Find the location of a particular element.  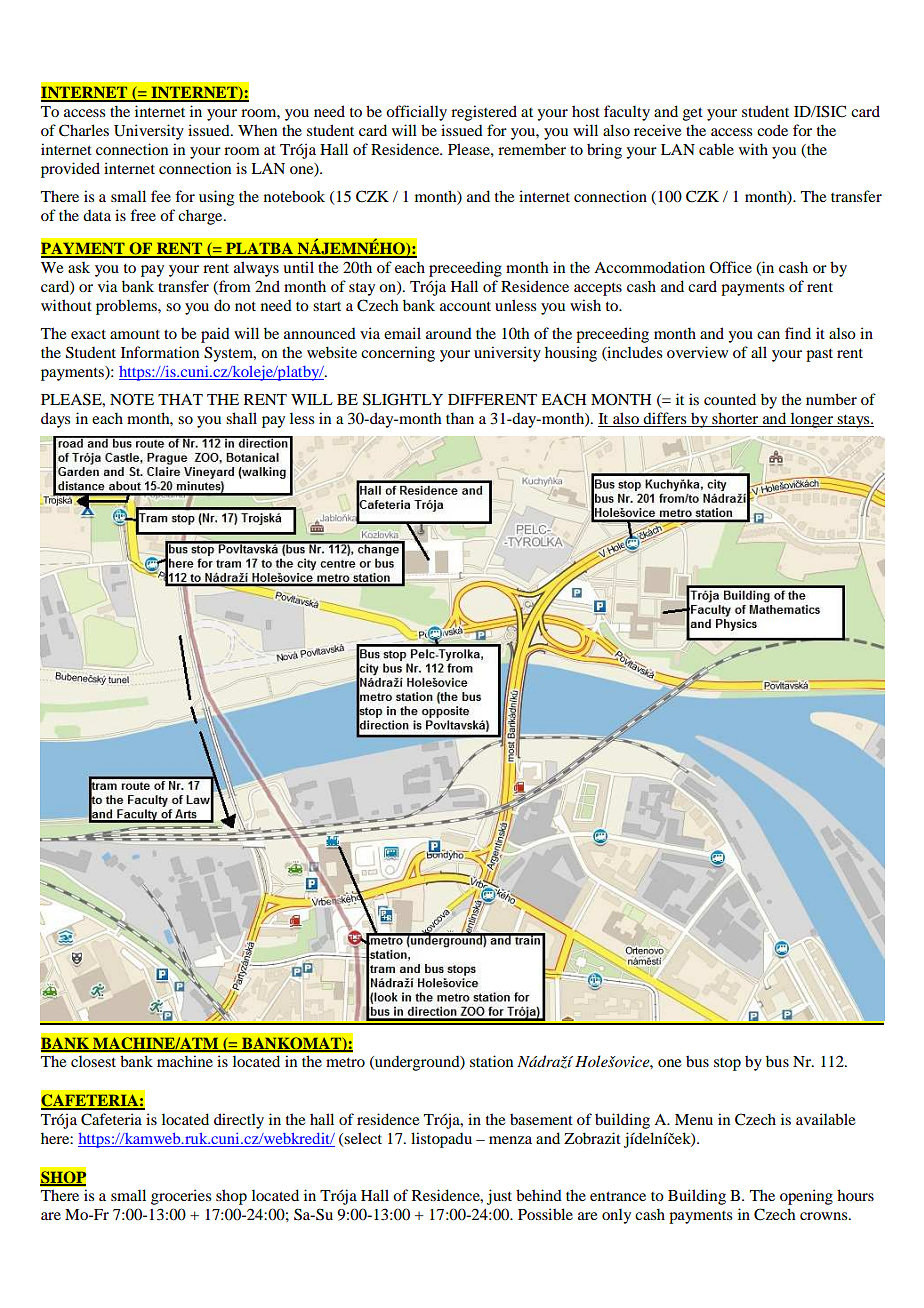

station is located at coordinates (491, 1061).
